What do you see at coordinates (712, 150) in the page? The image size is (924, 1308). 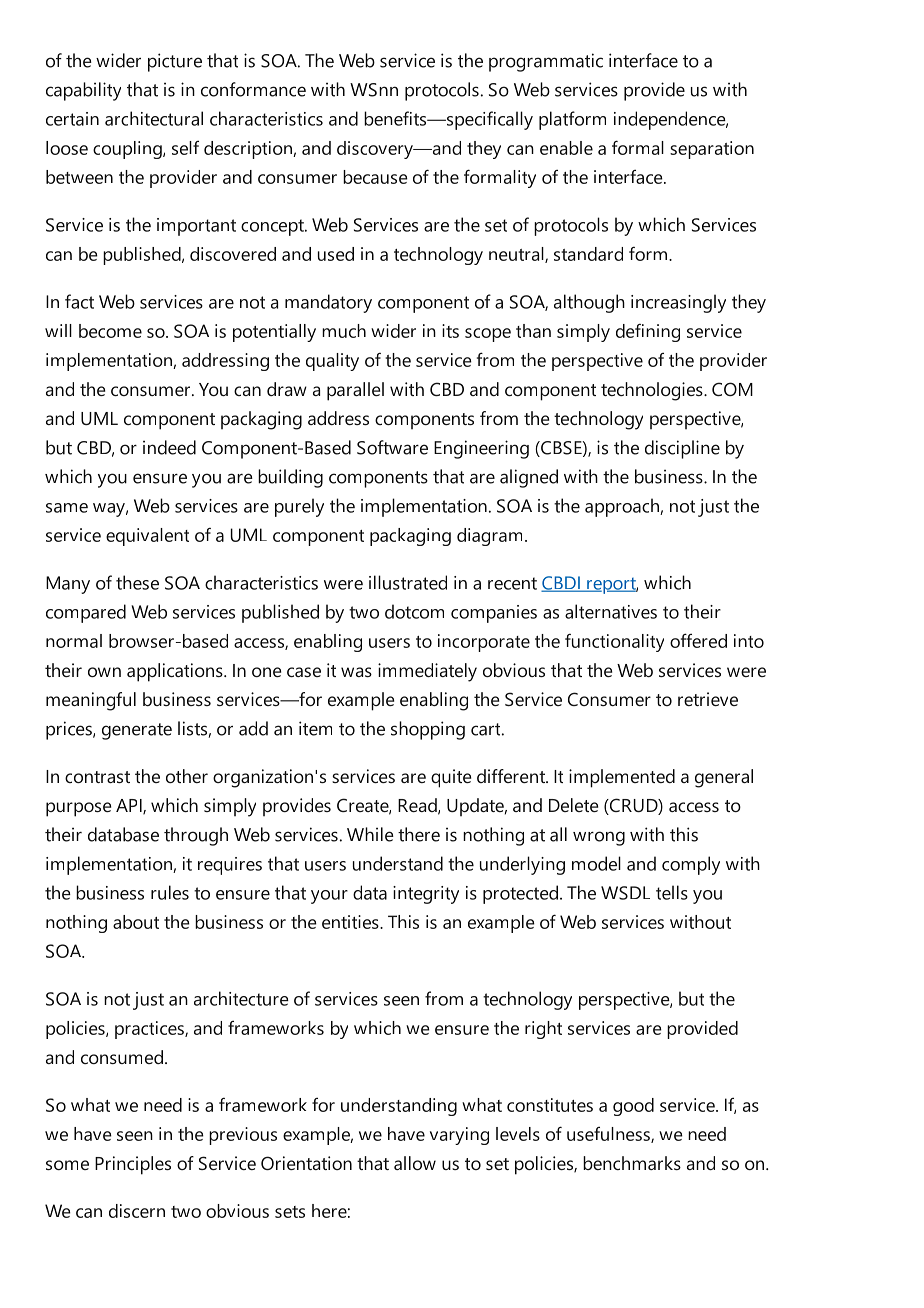 I see `separation` at bounding box center [712, 150].
